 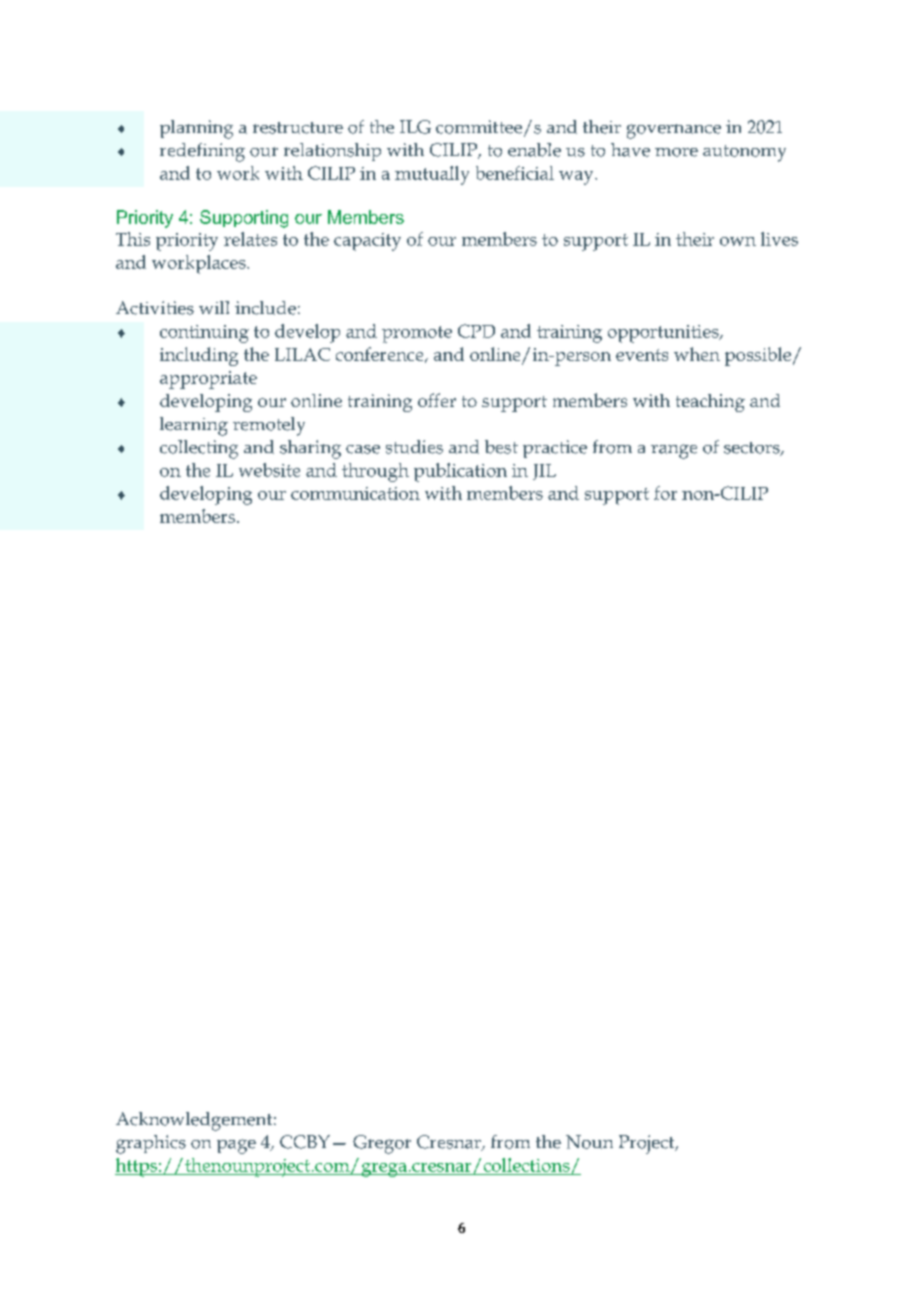 What do you see at coordinates (236, 1146) in the page?
I see `page` at bounding box center [236, 1146].
